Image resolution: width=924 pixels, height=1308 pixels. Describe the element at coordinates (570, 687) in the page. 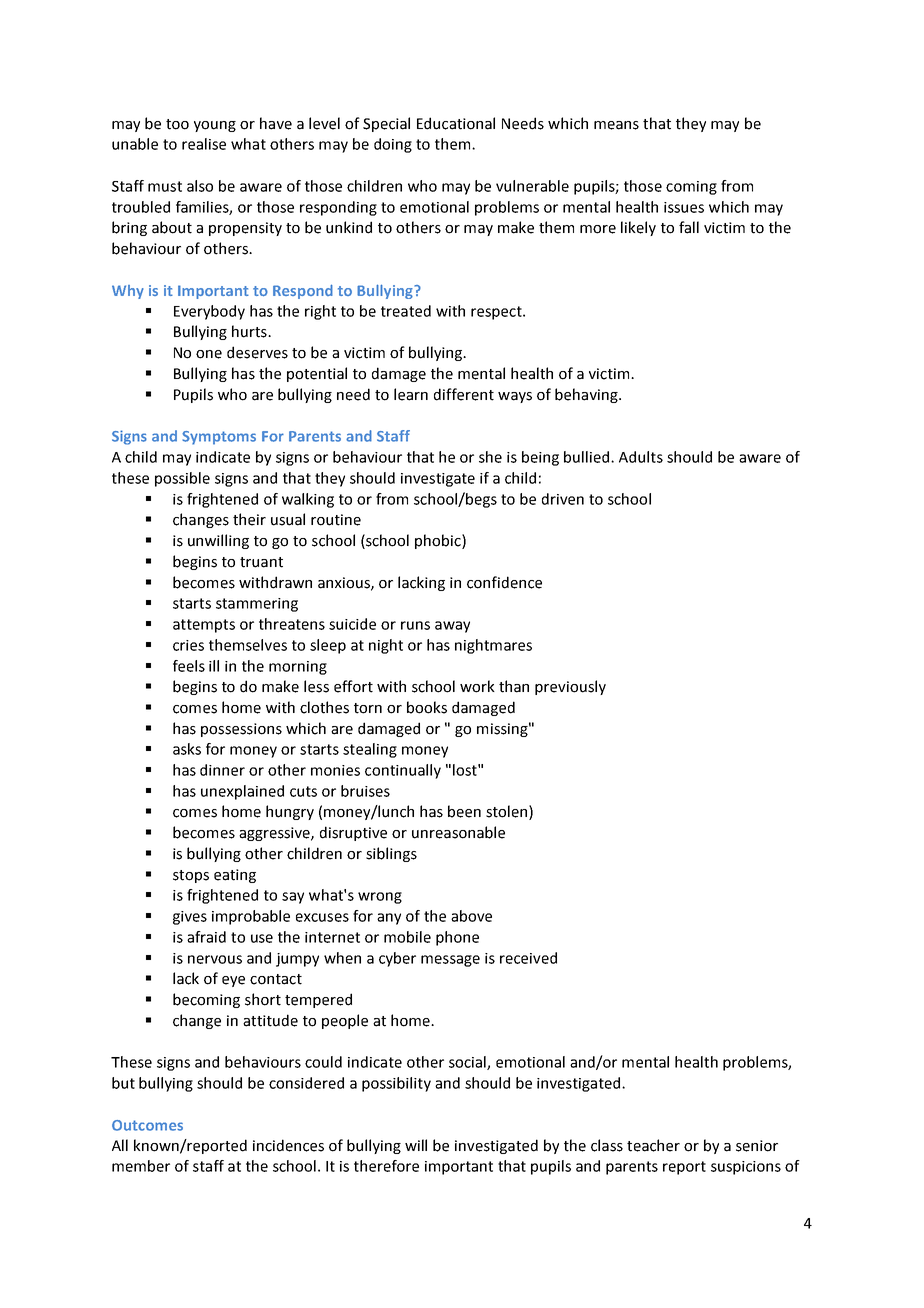

I see `previously` at that location.
